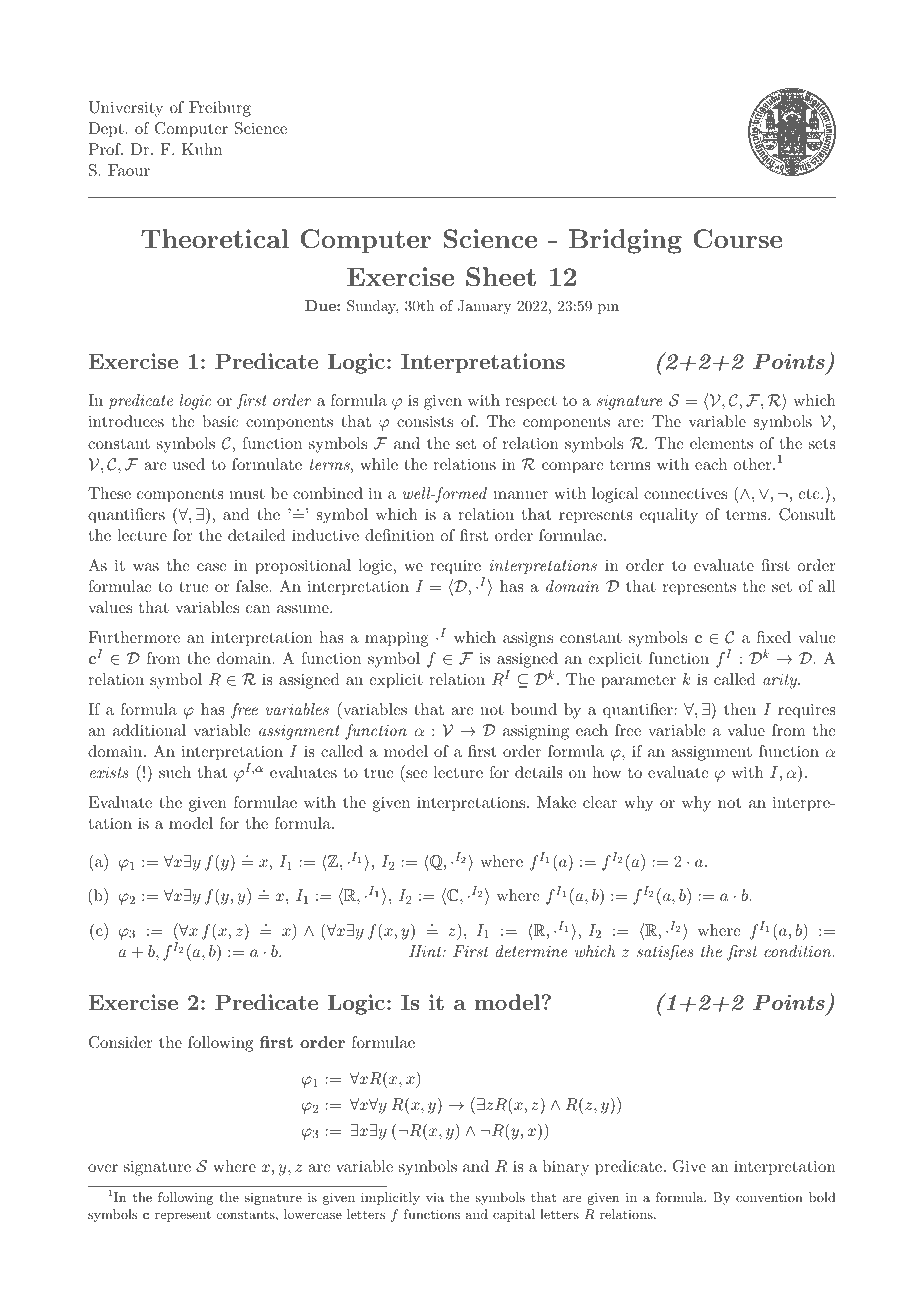 Image resolution: width=924 pixels, height=1308 pixels. What do you see at coordinates (738, 239) in the document?
I see `Course` at bounding box center [738, 239].
